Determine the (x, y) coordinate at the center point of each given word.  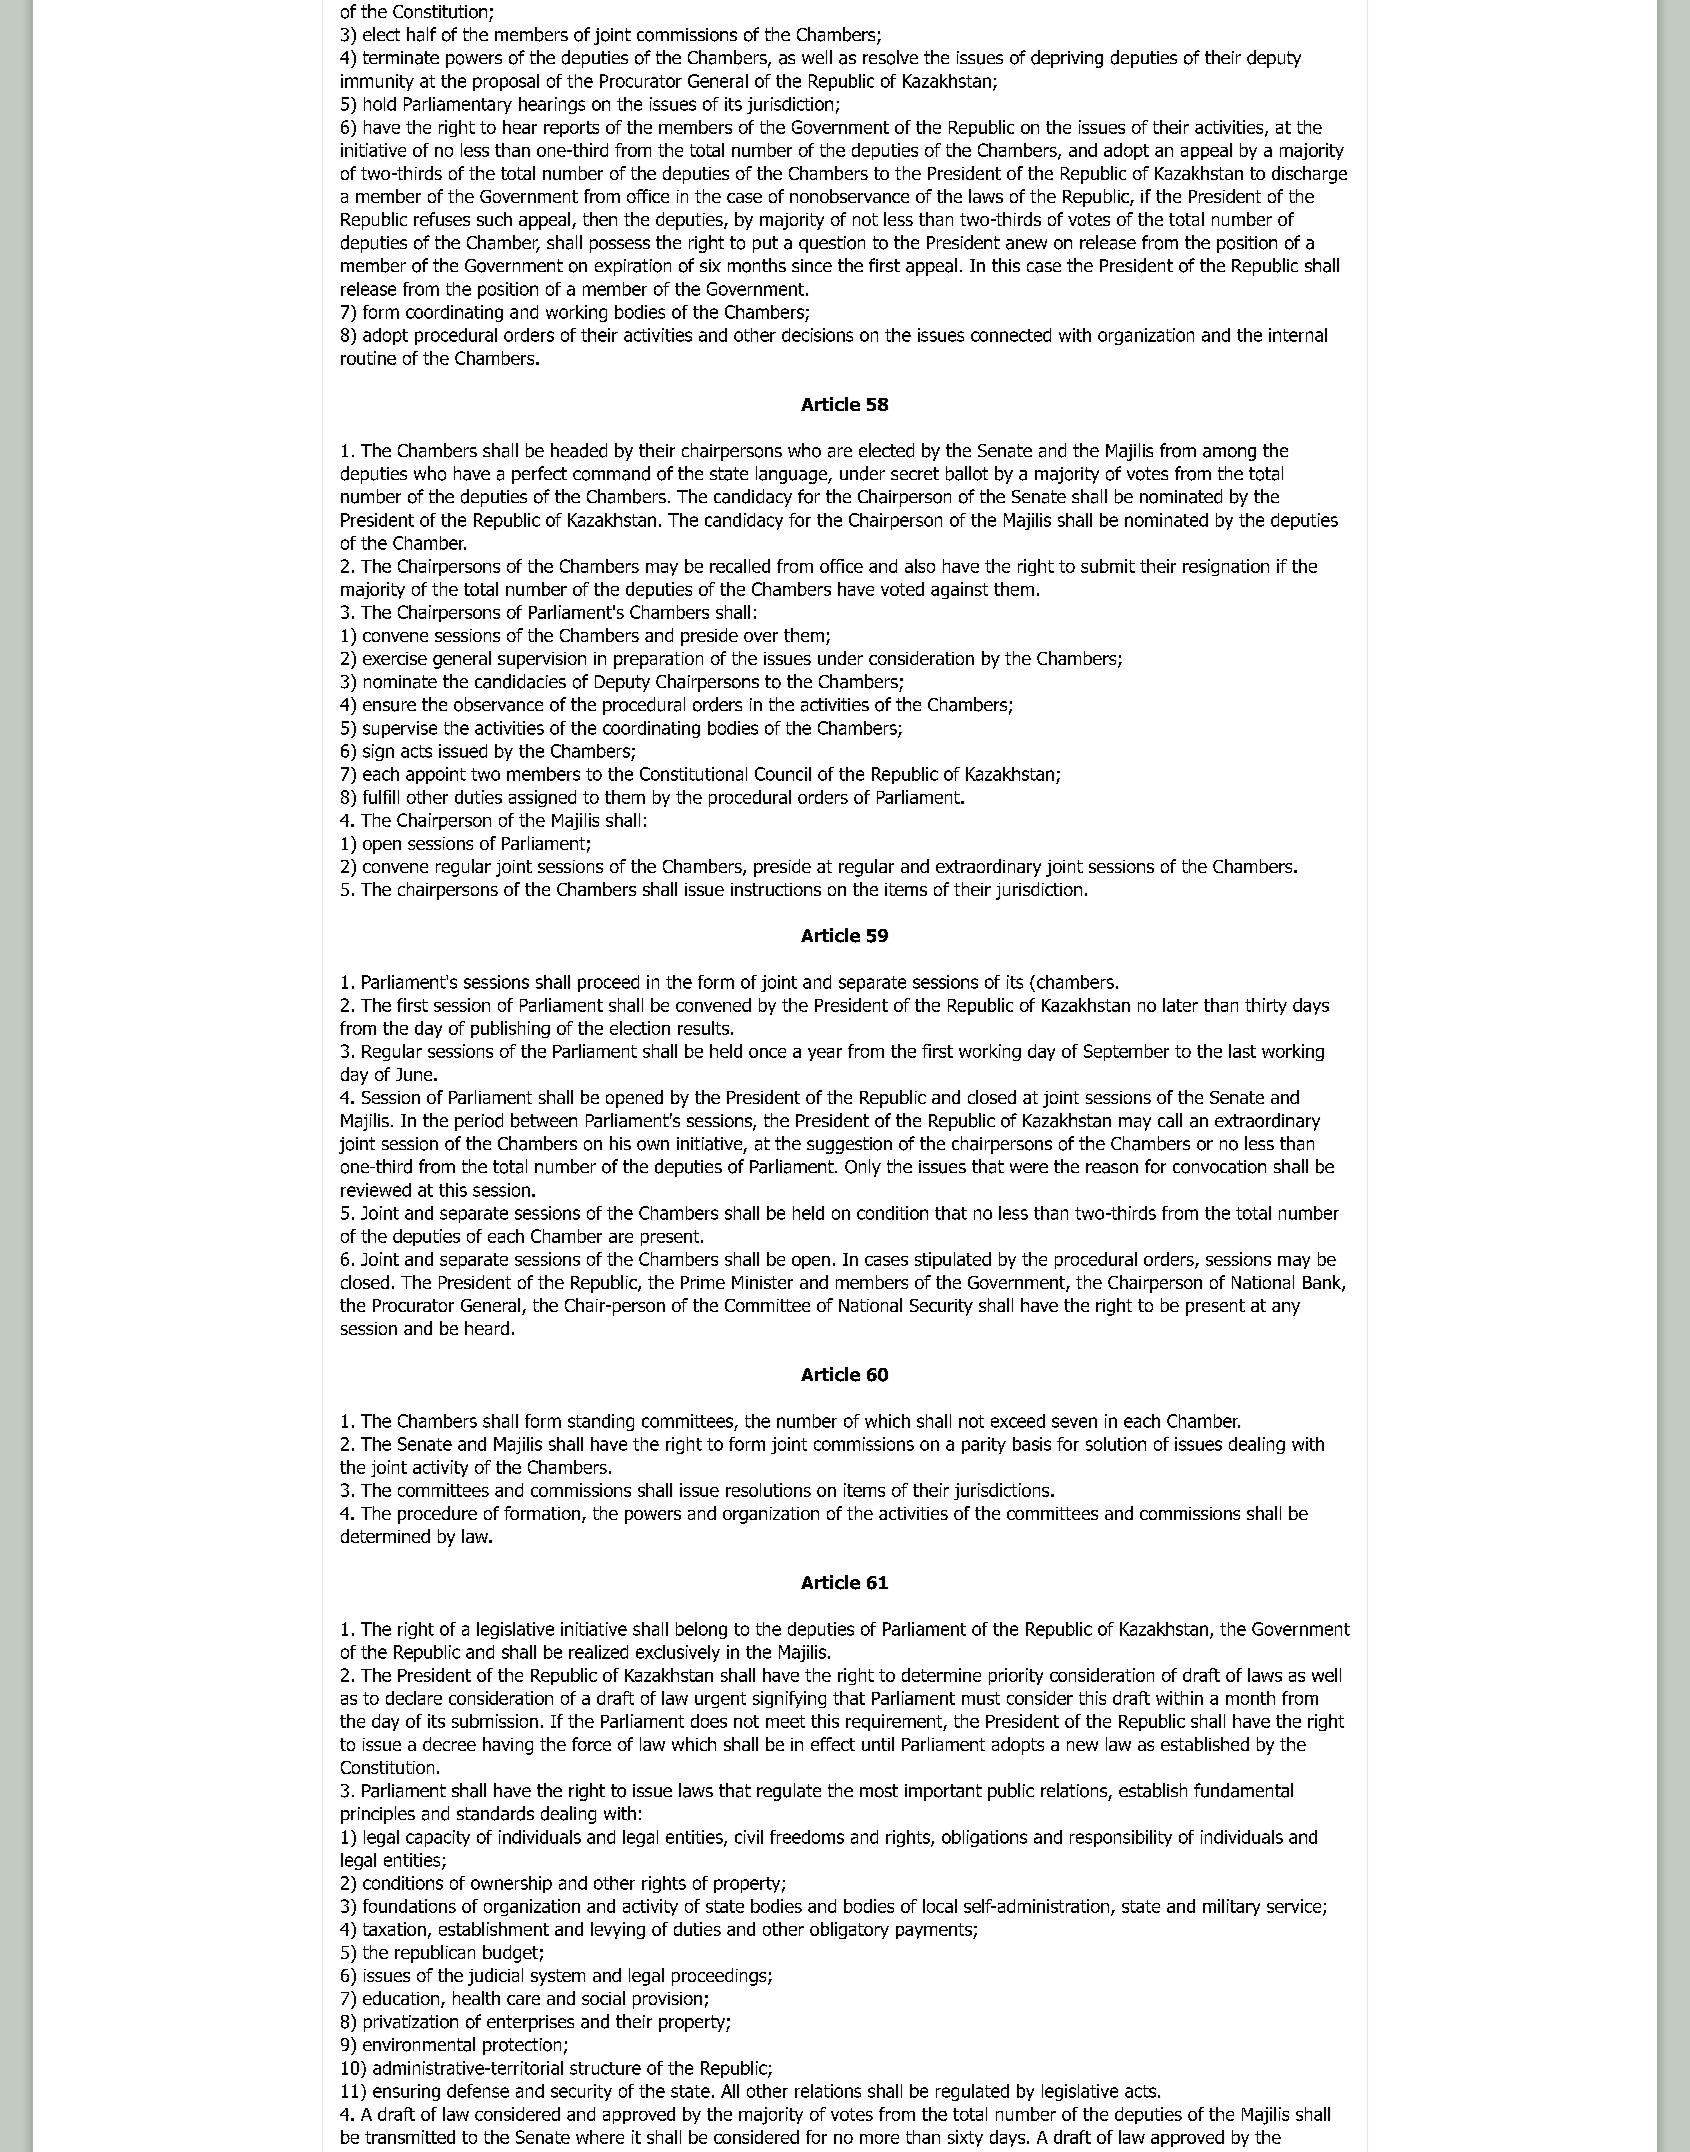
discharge (1309, 175)
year (825, 1054)
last (1242, 1051)
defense (478, 2091)
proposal (506, 82)
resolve (890, 57)
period (479, 1122)
